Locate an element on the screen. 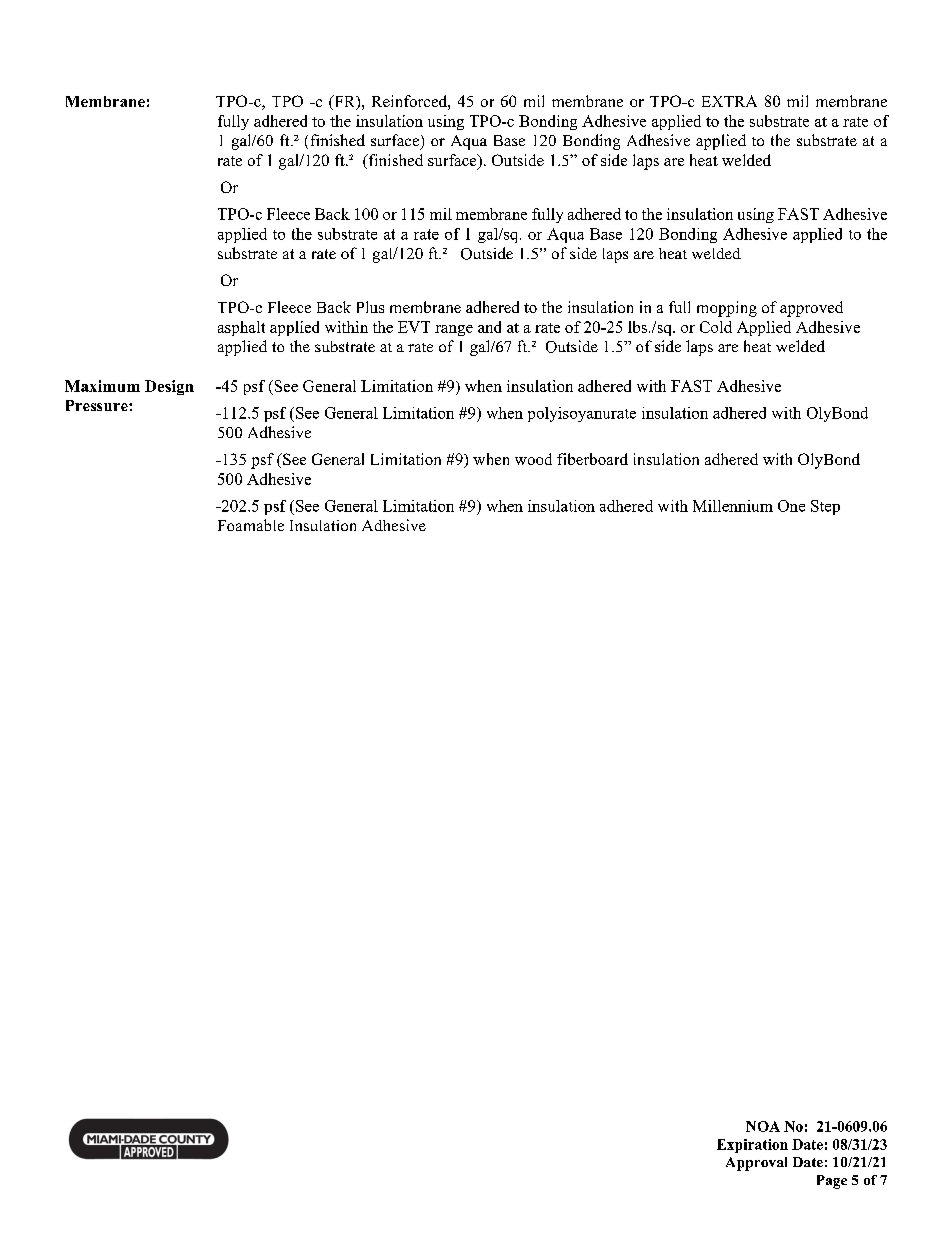 This screenshot has height=1233, width=952. range is located at coordinates (454, 330).
